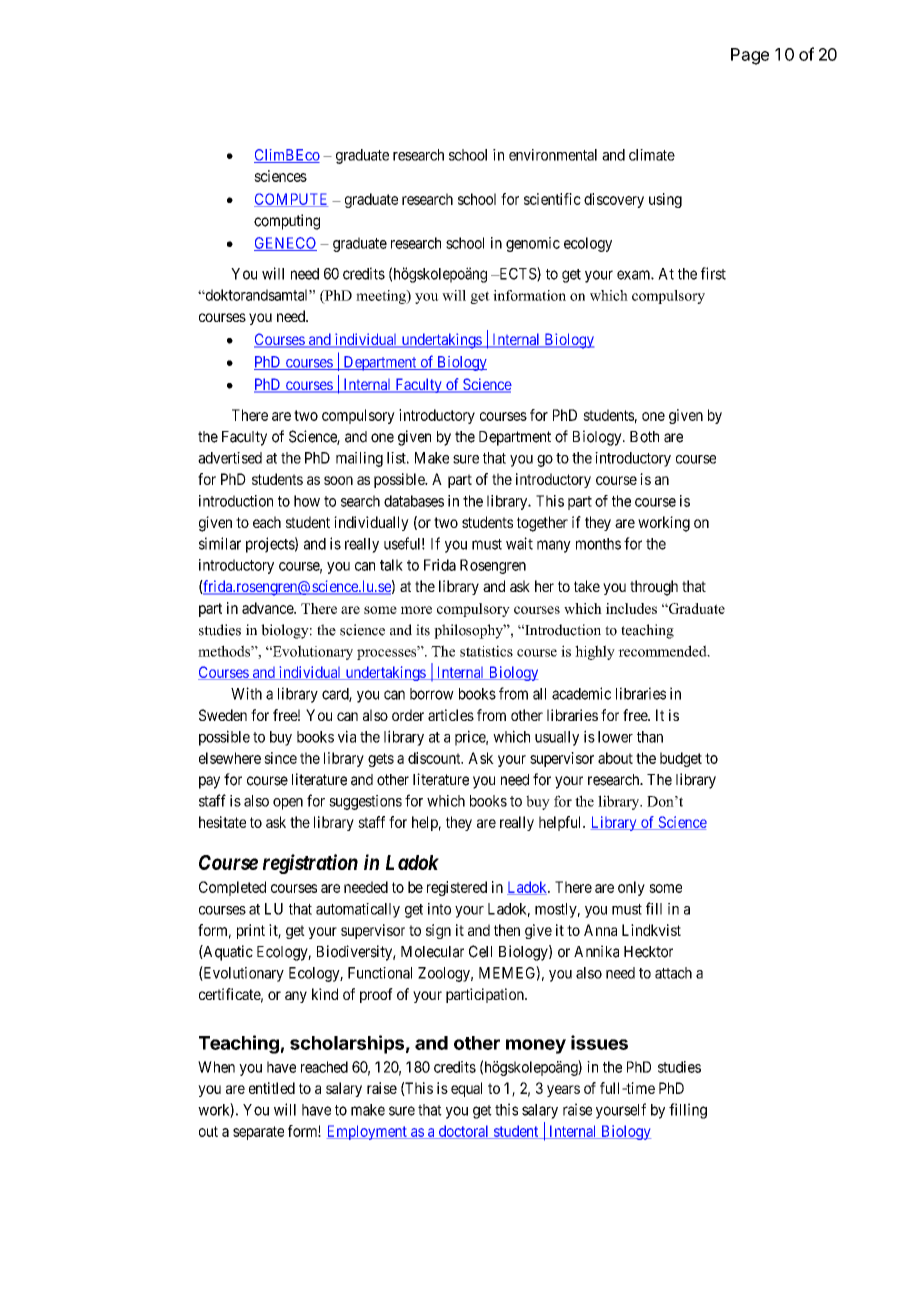  Describe the element at coordinates (654, 588) in the screenshot. I see `through` at that location.
